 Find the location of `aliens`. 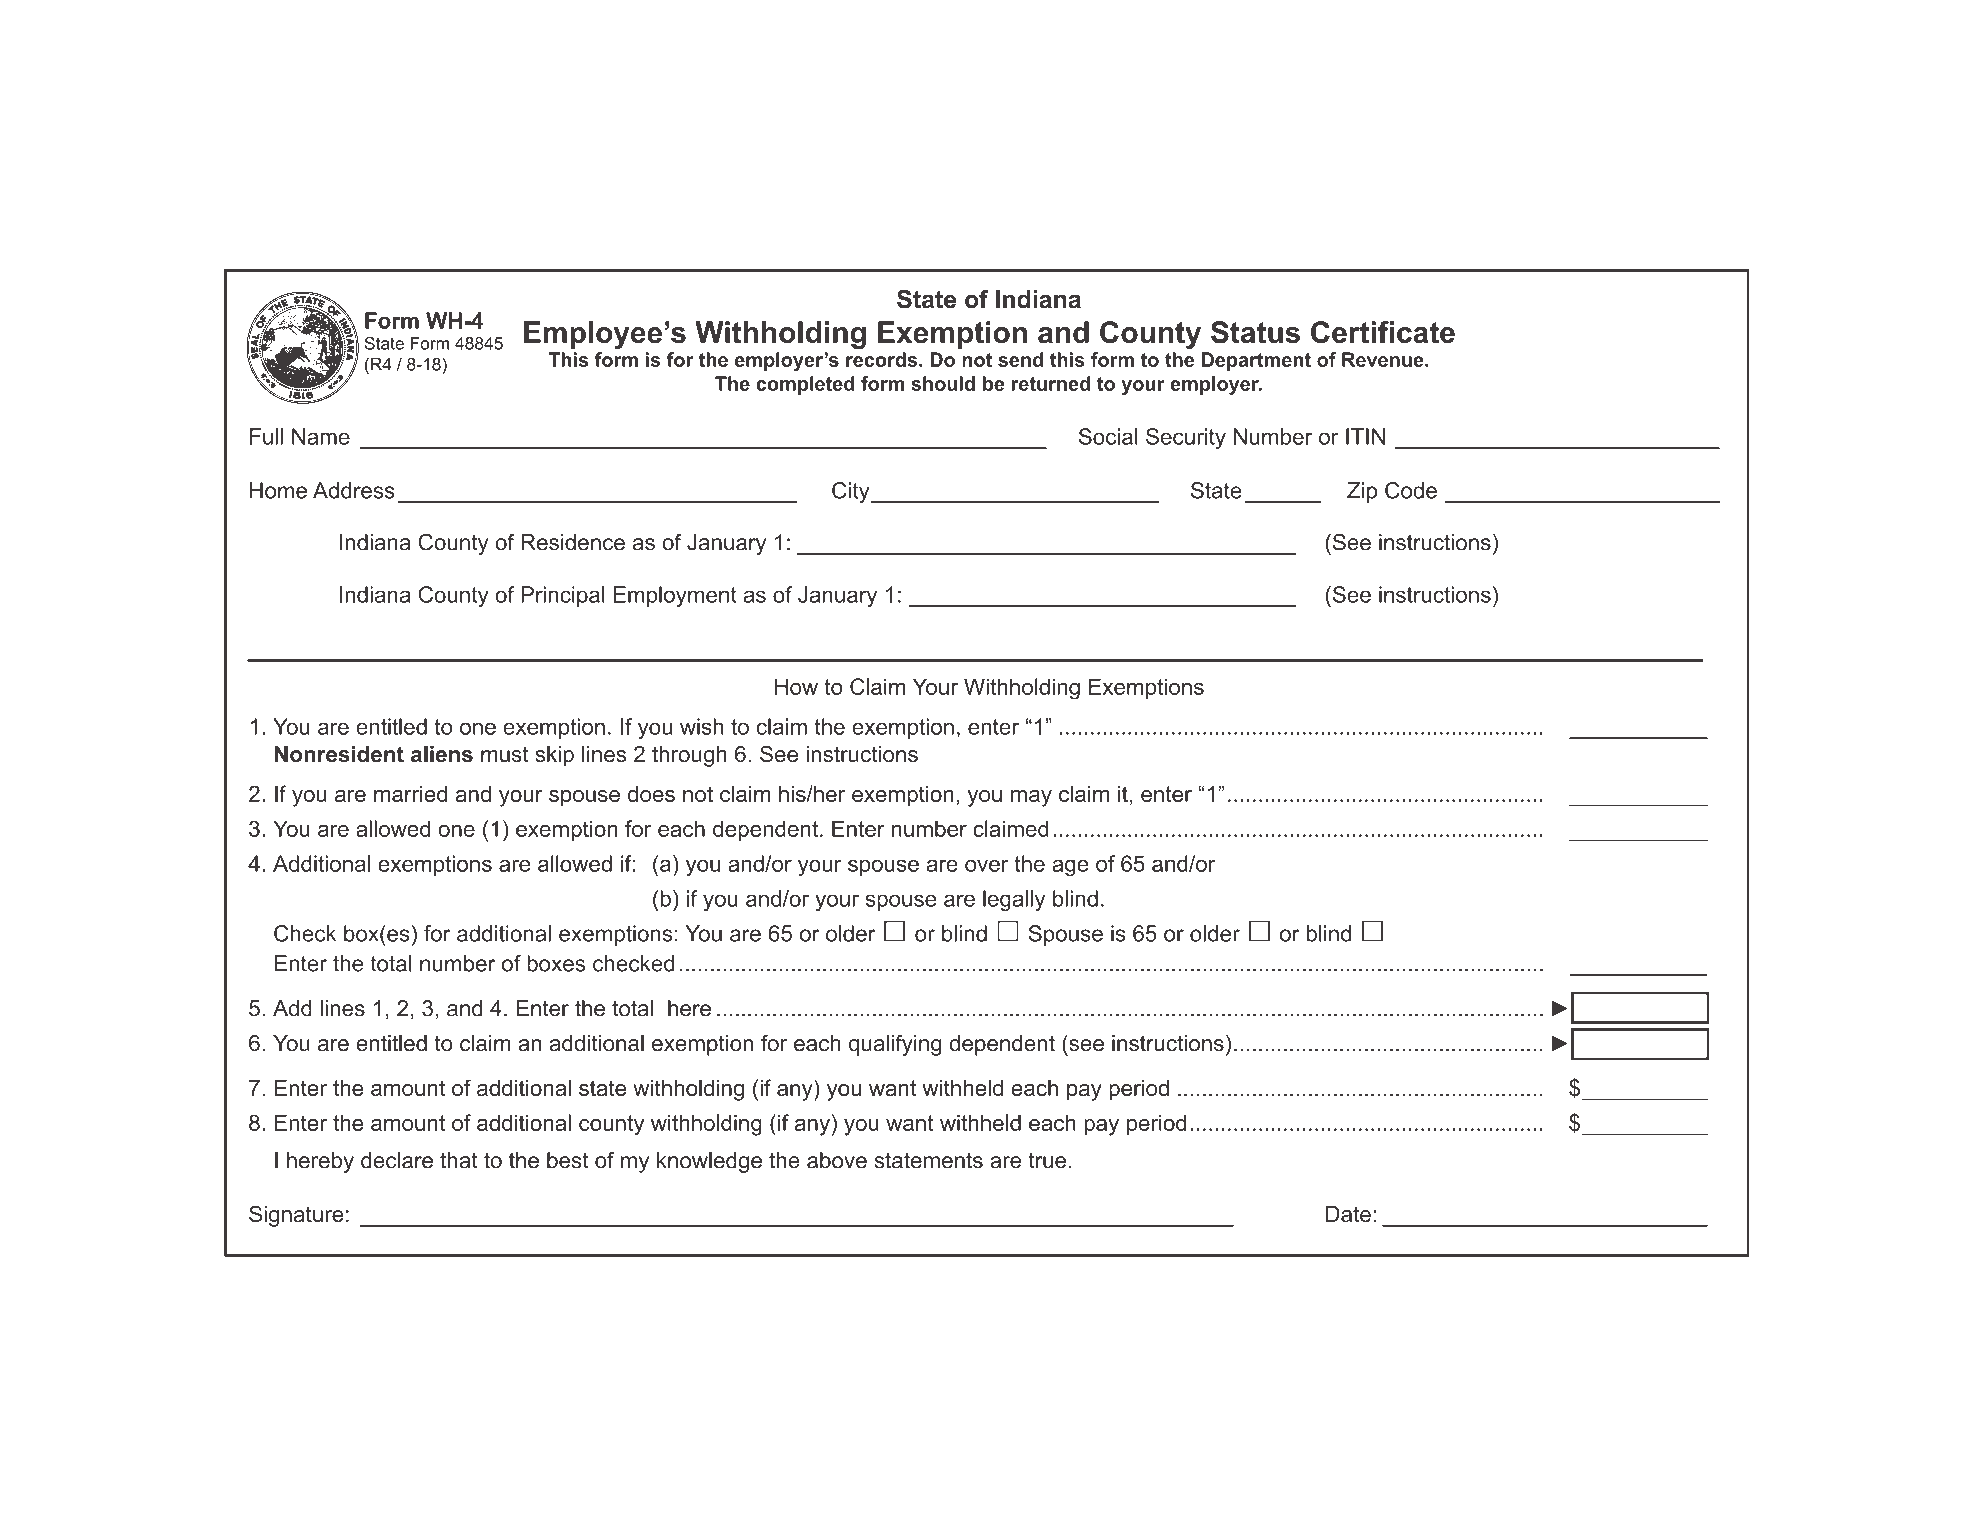

aliens is located at coordinates (442, 754).
